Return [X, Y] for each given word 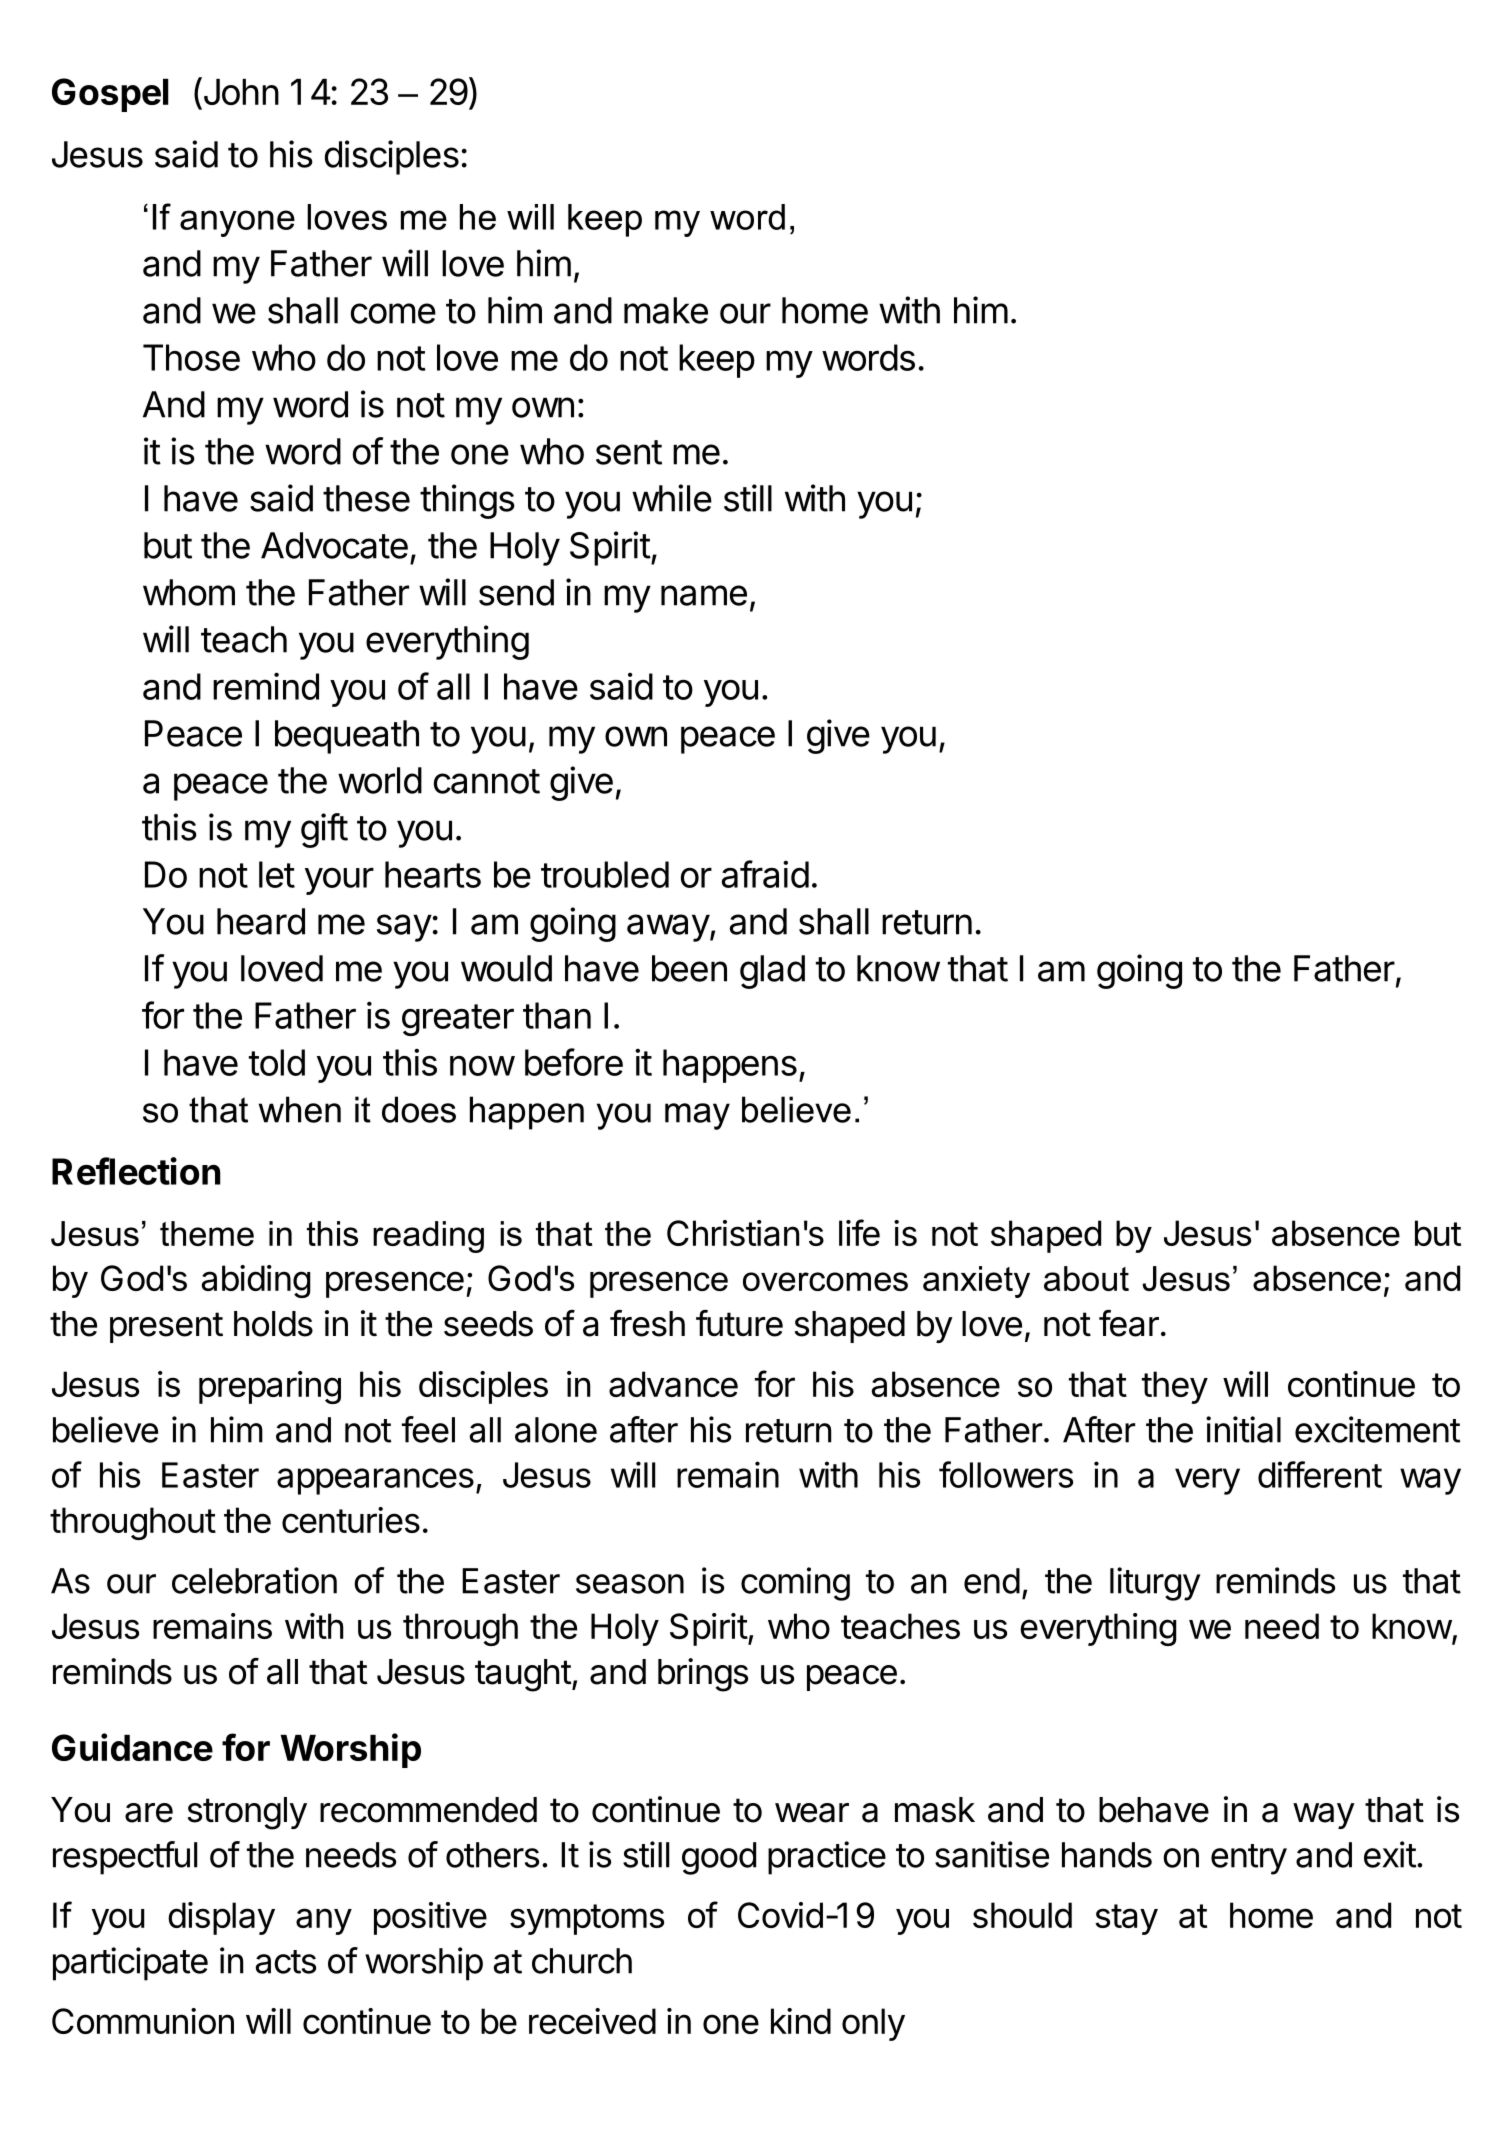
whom [189, 592]
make [666, 310]
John [240, 91]
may [697, 1116]
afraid [765, 874]
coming [795, 1584]
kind [801, 2021]
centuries [351, 1520]
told [277, 1062]
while [672, 498]
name [704, 595]
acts [286, 1962]
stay [1126, 1919]
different [1320, 1474]
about [1086, 1278]
